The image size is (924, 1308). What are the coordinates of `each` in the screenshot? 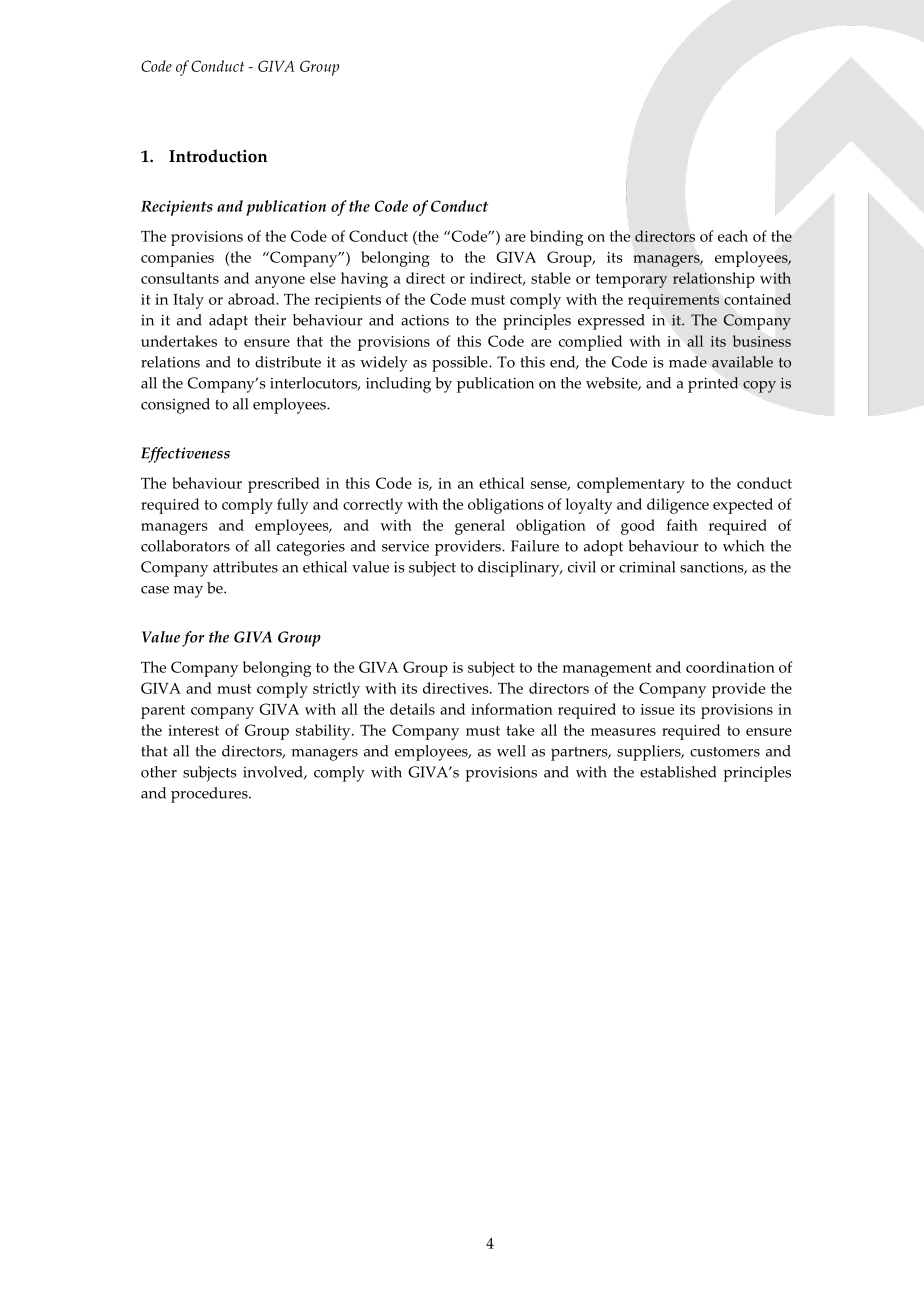 It's located at (733, 236).
